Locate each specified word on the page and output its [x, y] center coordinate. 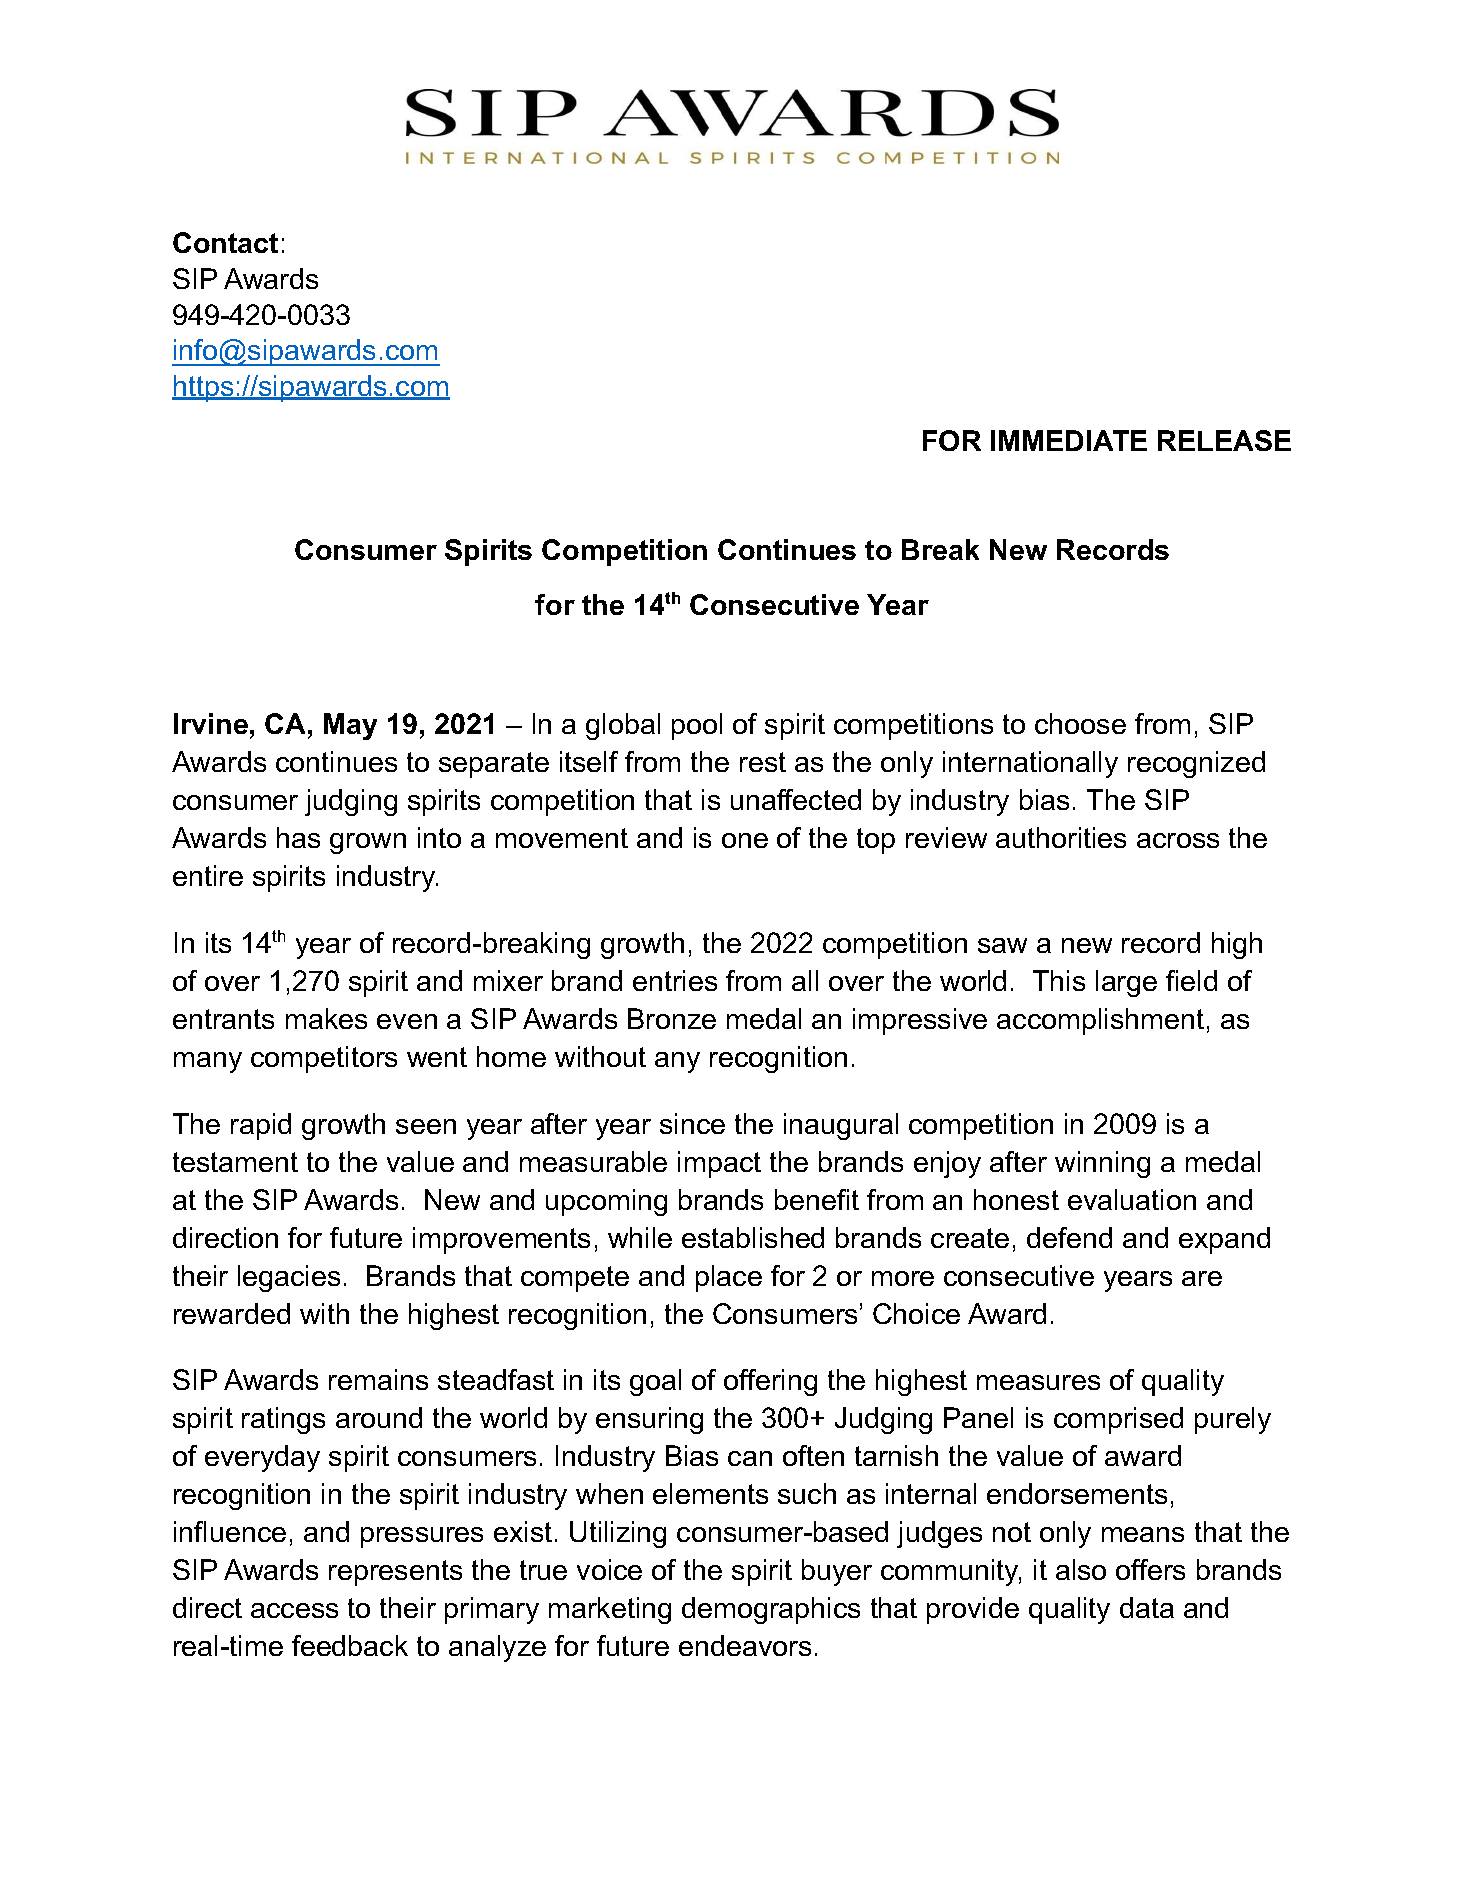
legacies [289, 1278]
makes [326, 1018]
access [294, 1610]
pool [697, 726]
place [729, 1278]
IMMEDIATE [1069, 440]
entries [675, 980]
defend [1069, 1237]
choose [1080, 723]
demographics [771, 1610]
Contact [225, 242]
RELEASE [1224, 440]
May [350, 726]
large [1126, 983]
